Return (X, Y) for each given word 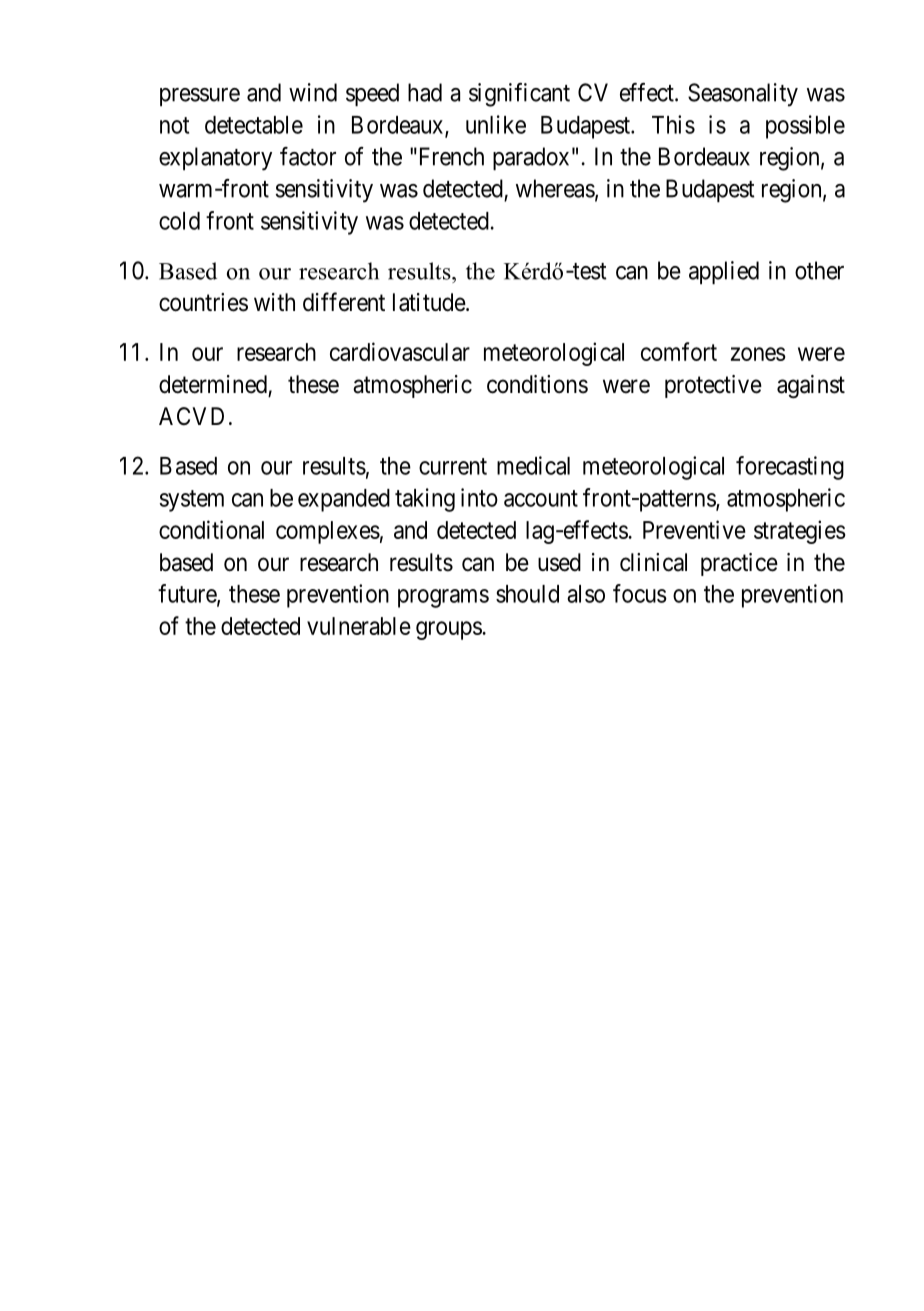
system (192, 501)
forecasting (790, 468)
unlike (496, 124)
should (527, 594)
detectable (254, 125)
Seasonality (743, 95)
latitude (430, 302)
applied (724, 272)
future (188, 594)
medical (533, 465)
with (274, 302)
